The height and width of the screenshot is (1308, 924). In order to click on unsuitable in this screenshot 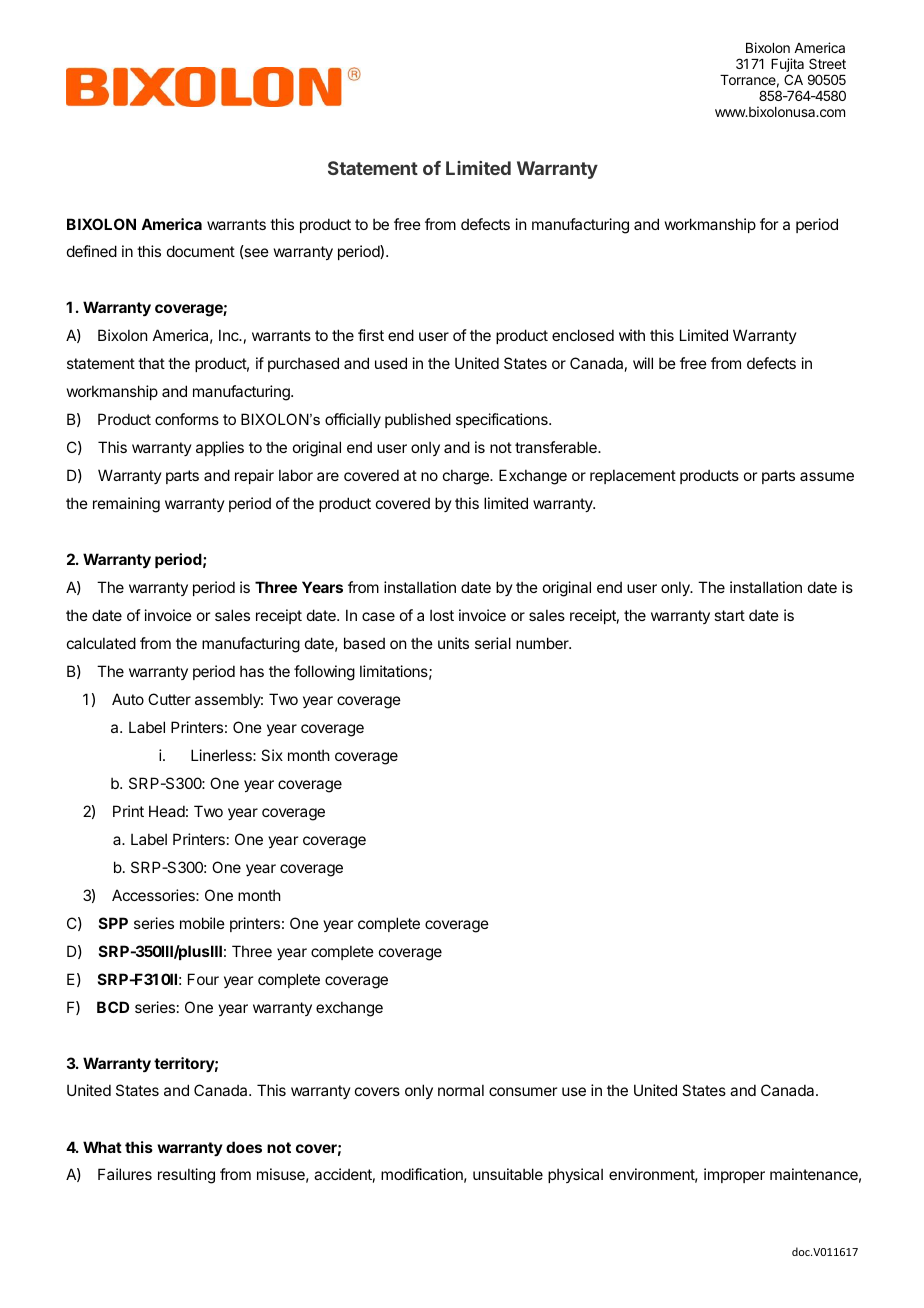, I will do `click(508, 1174)`.
